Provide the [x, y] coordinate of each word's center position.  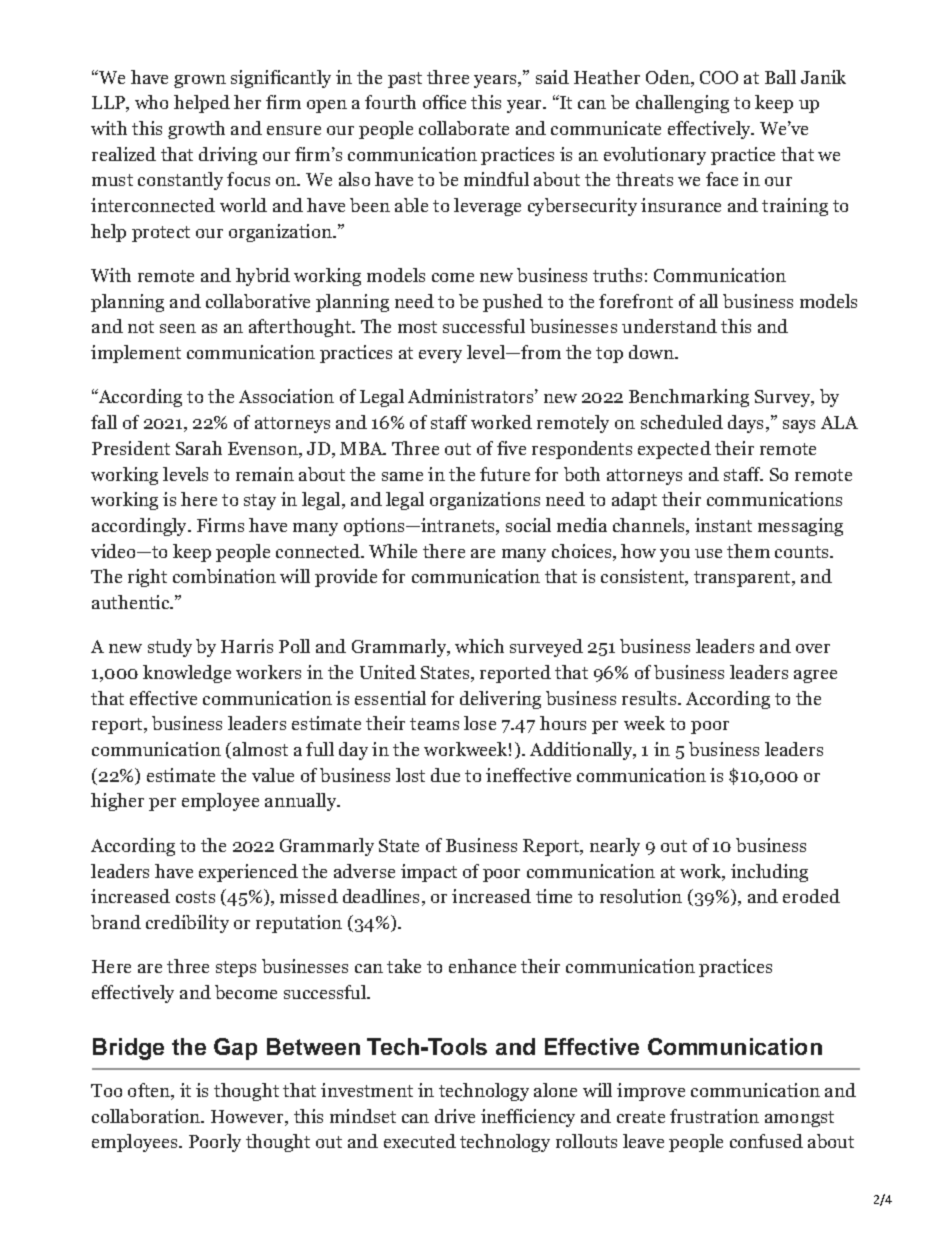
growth [196, 130]
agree [815, 676]
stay [260, 502]
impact [429, 873]
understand [669, 326]
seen [178, 328]
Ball [780, 77]
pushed [513, 303]
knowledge [187, 674]
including [769, 873]
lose [480, 723]
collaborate [464, 128]
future [505, 474]
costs [195, 897]
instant [723, 525]
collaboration [147, 1116]
